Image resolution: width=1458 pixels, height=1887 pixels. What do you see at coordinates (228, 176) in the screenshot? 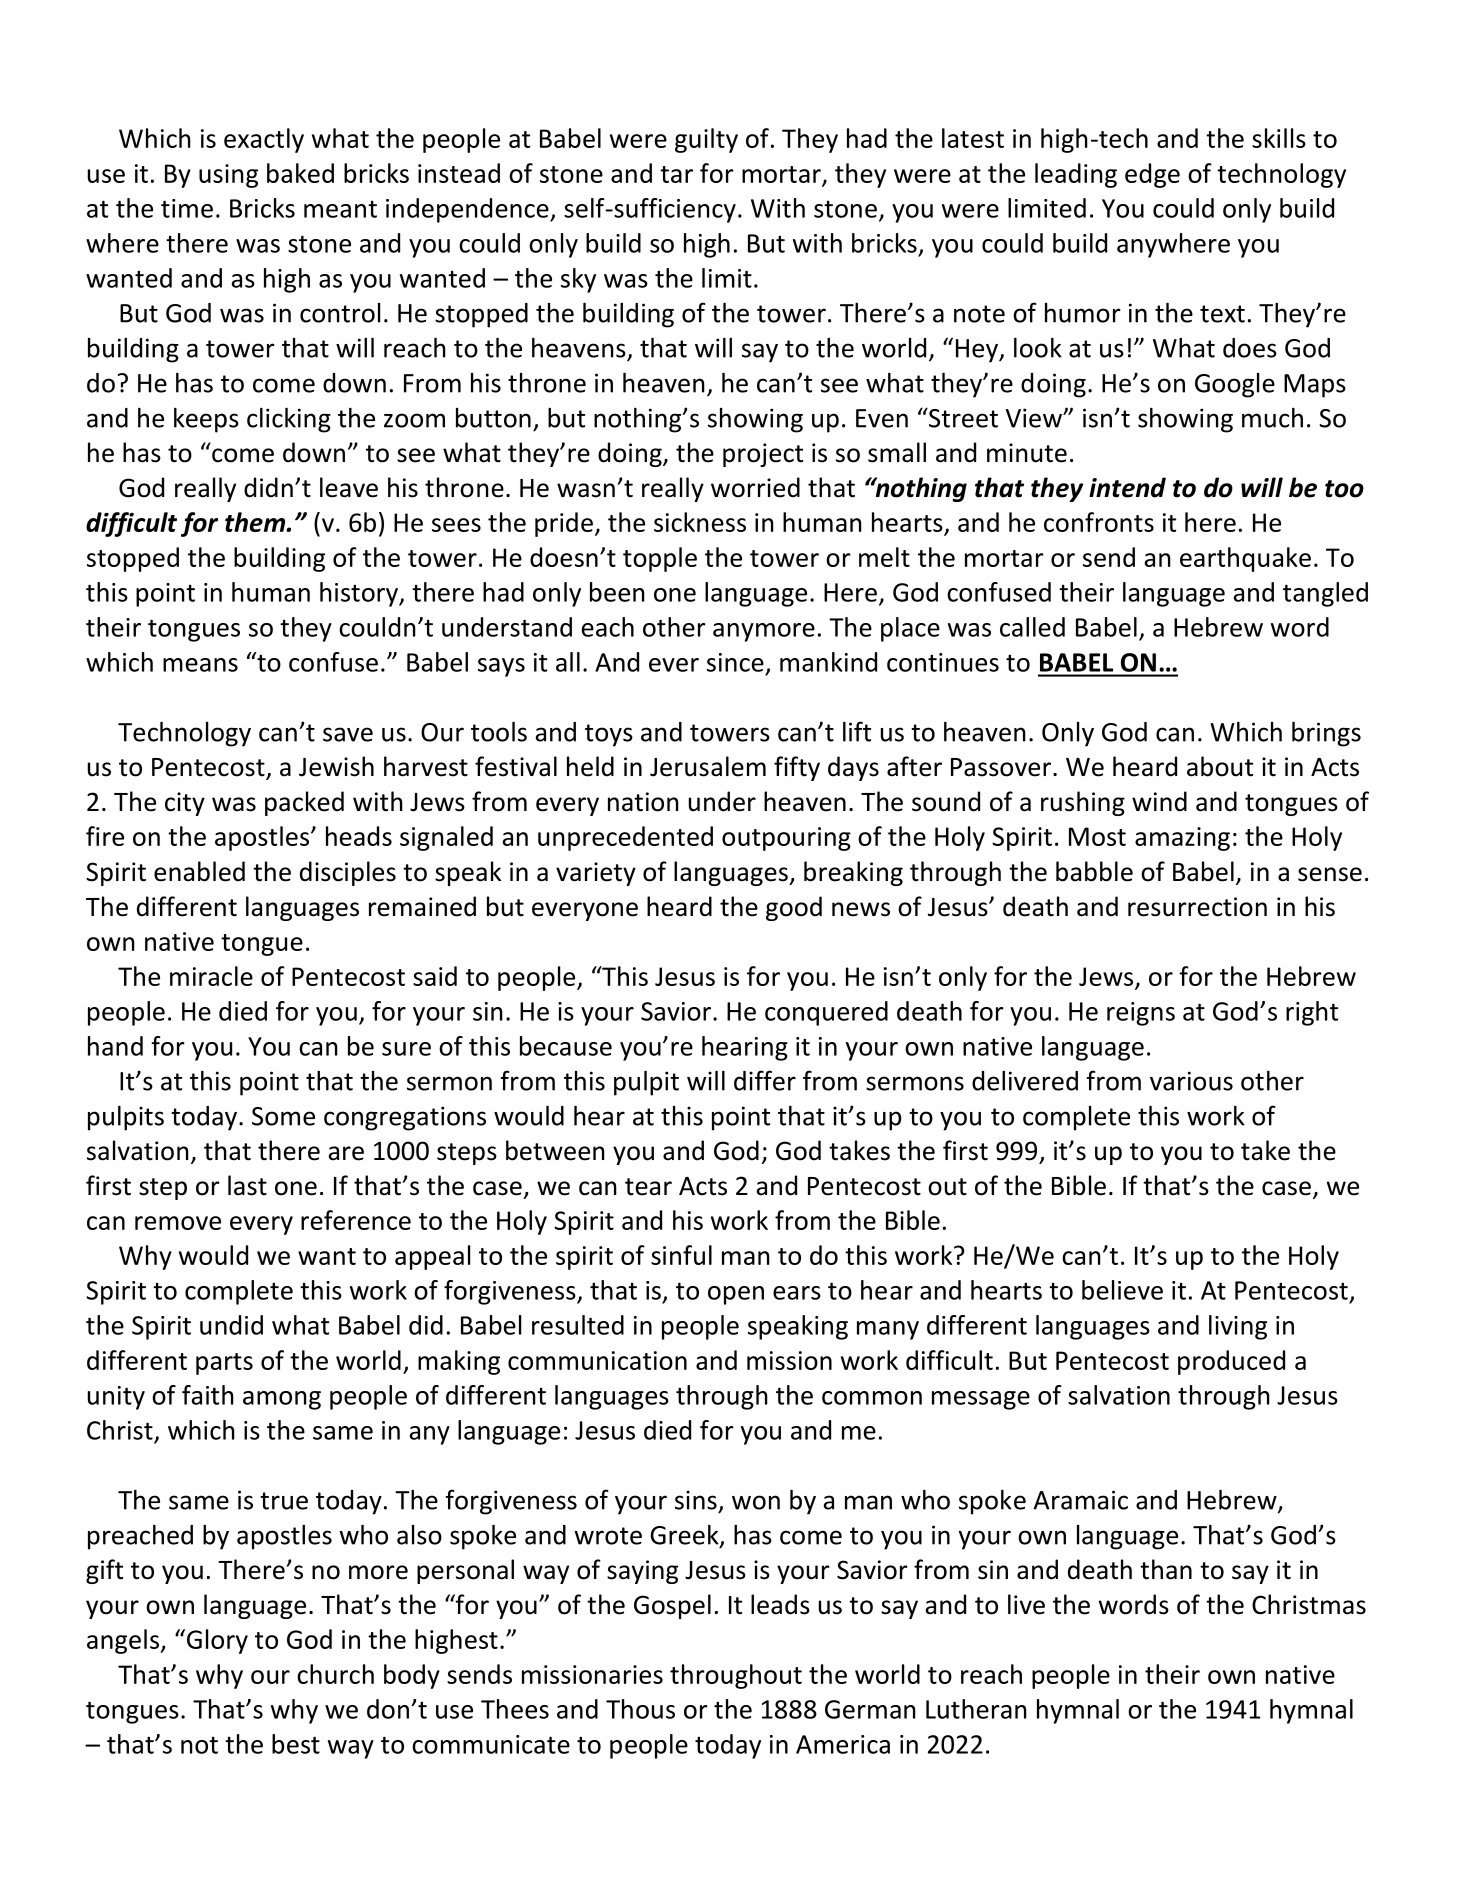
I see `using` at bounding box center [228, 176].
